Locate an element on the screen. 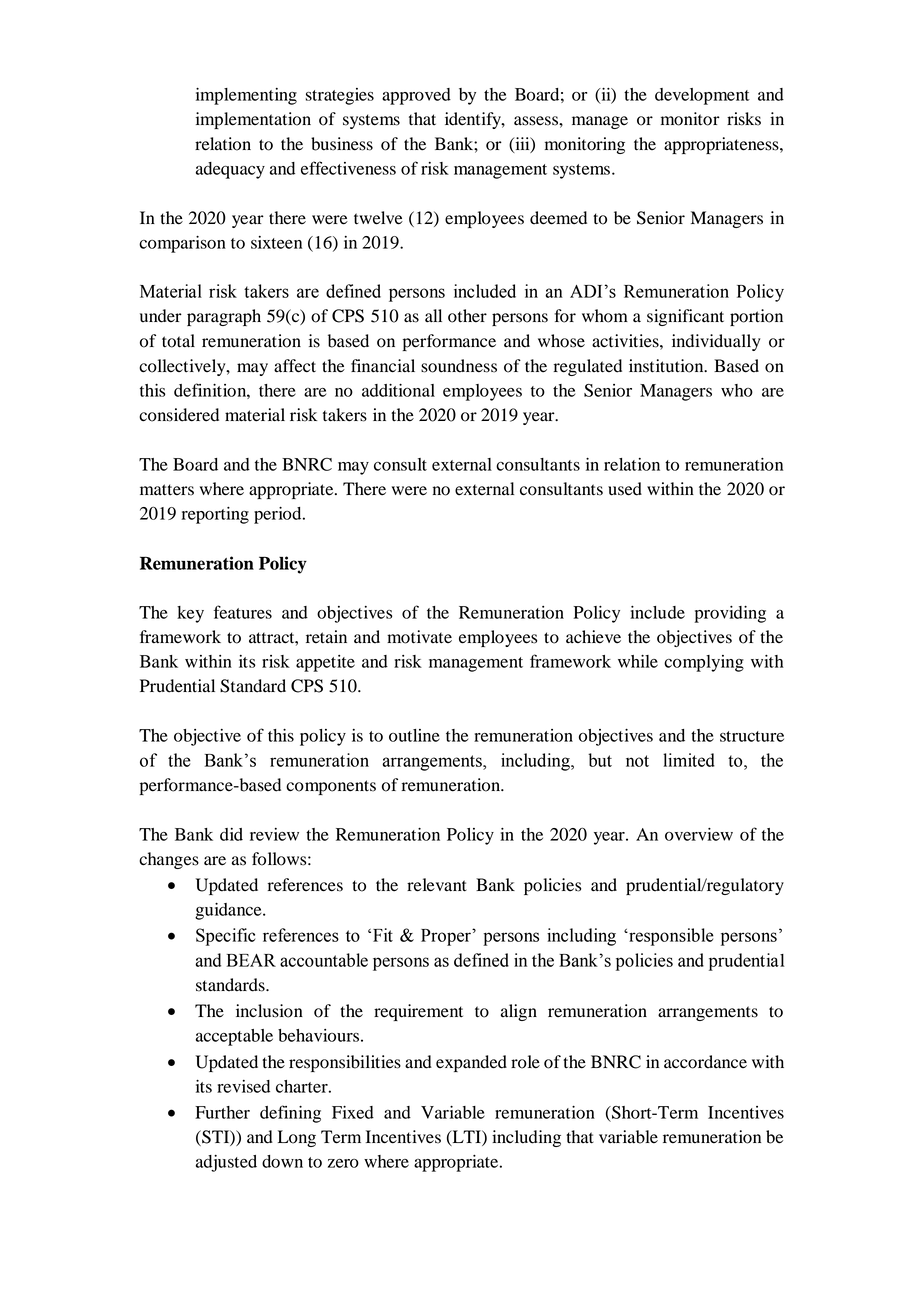 This screenshot has width=924, height=1308. motivate is located at coordinates (419, 637).
